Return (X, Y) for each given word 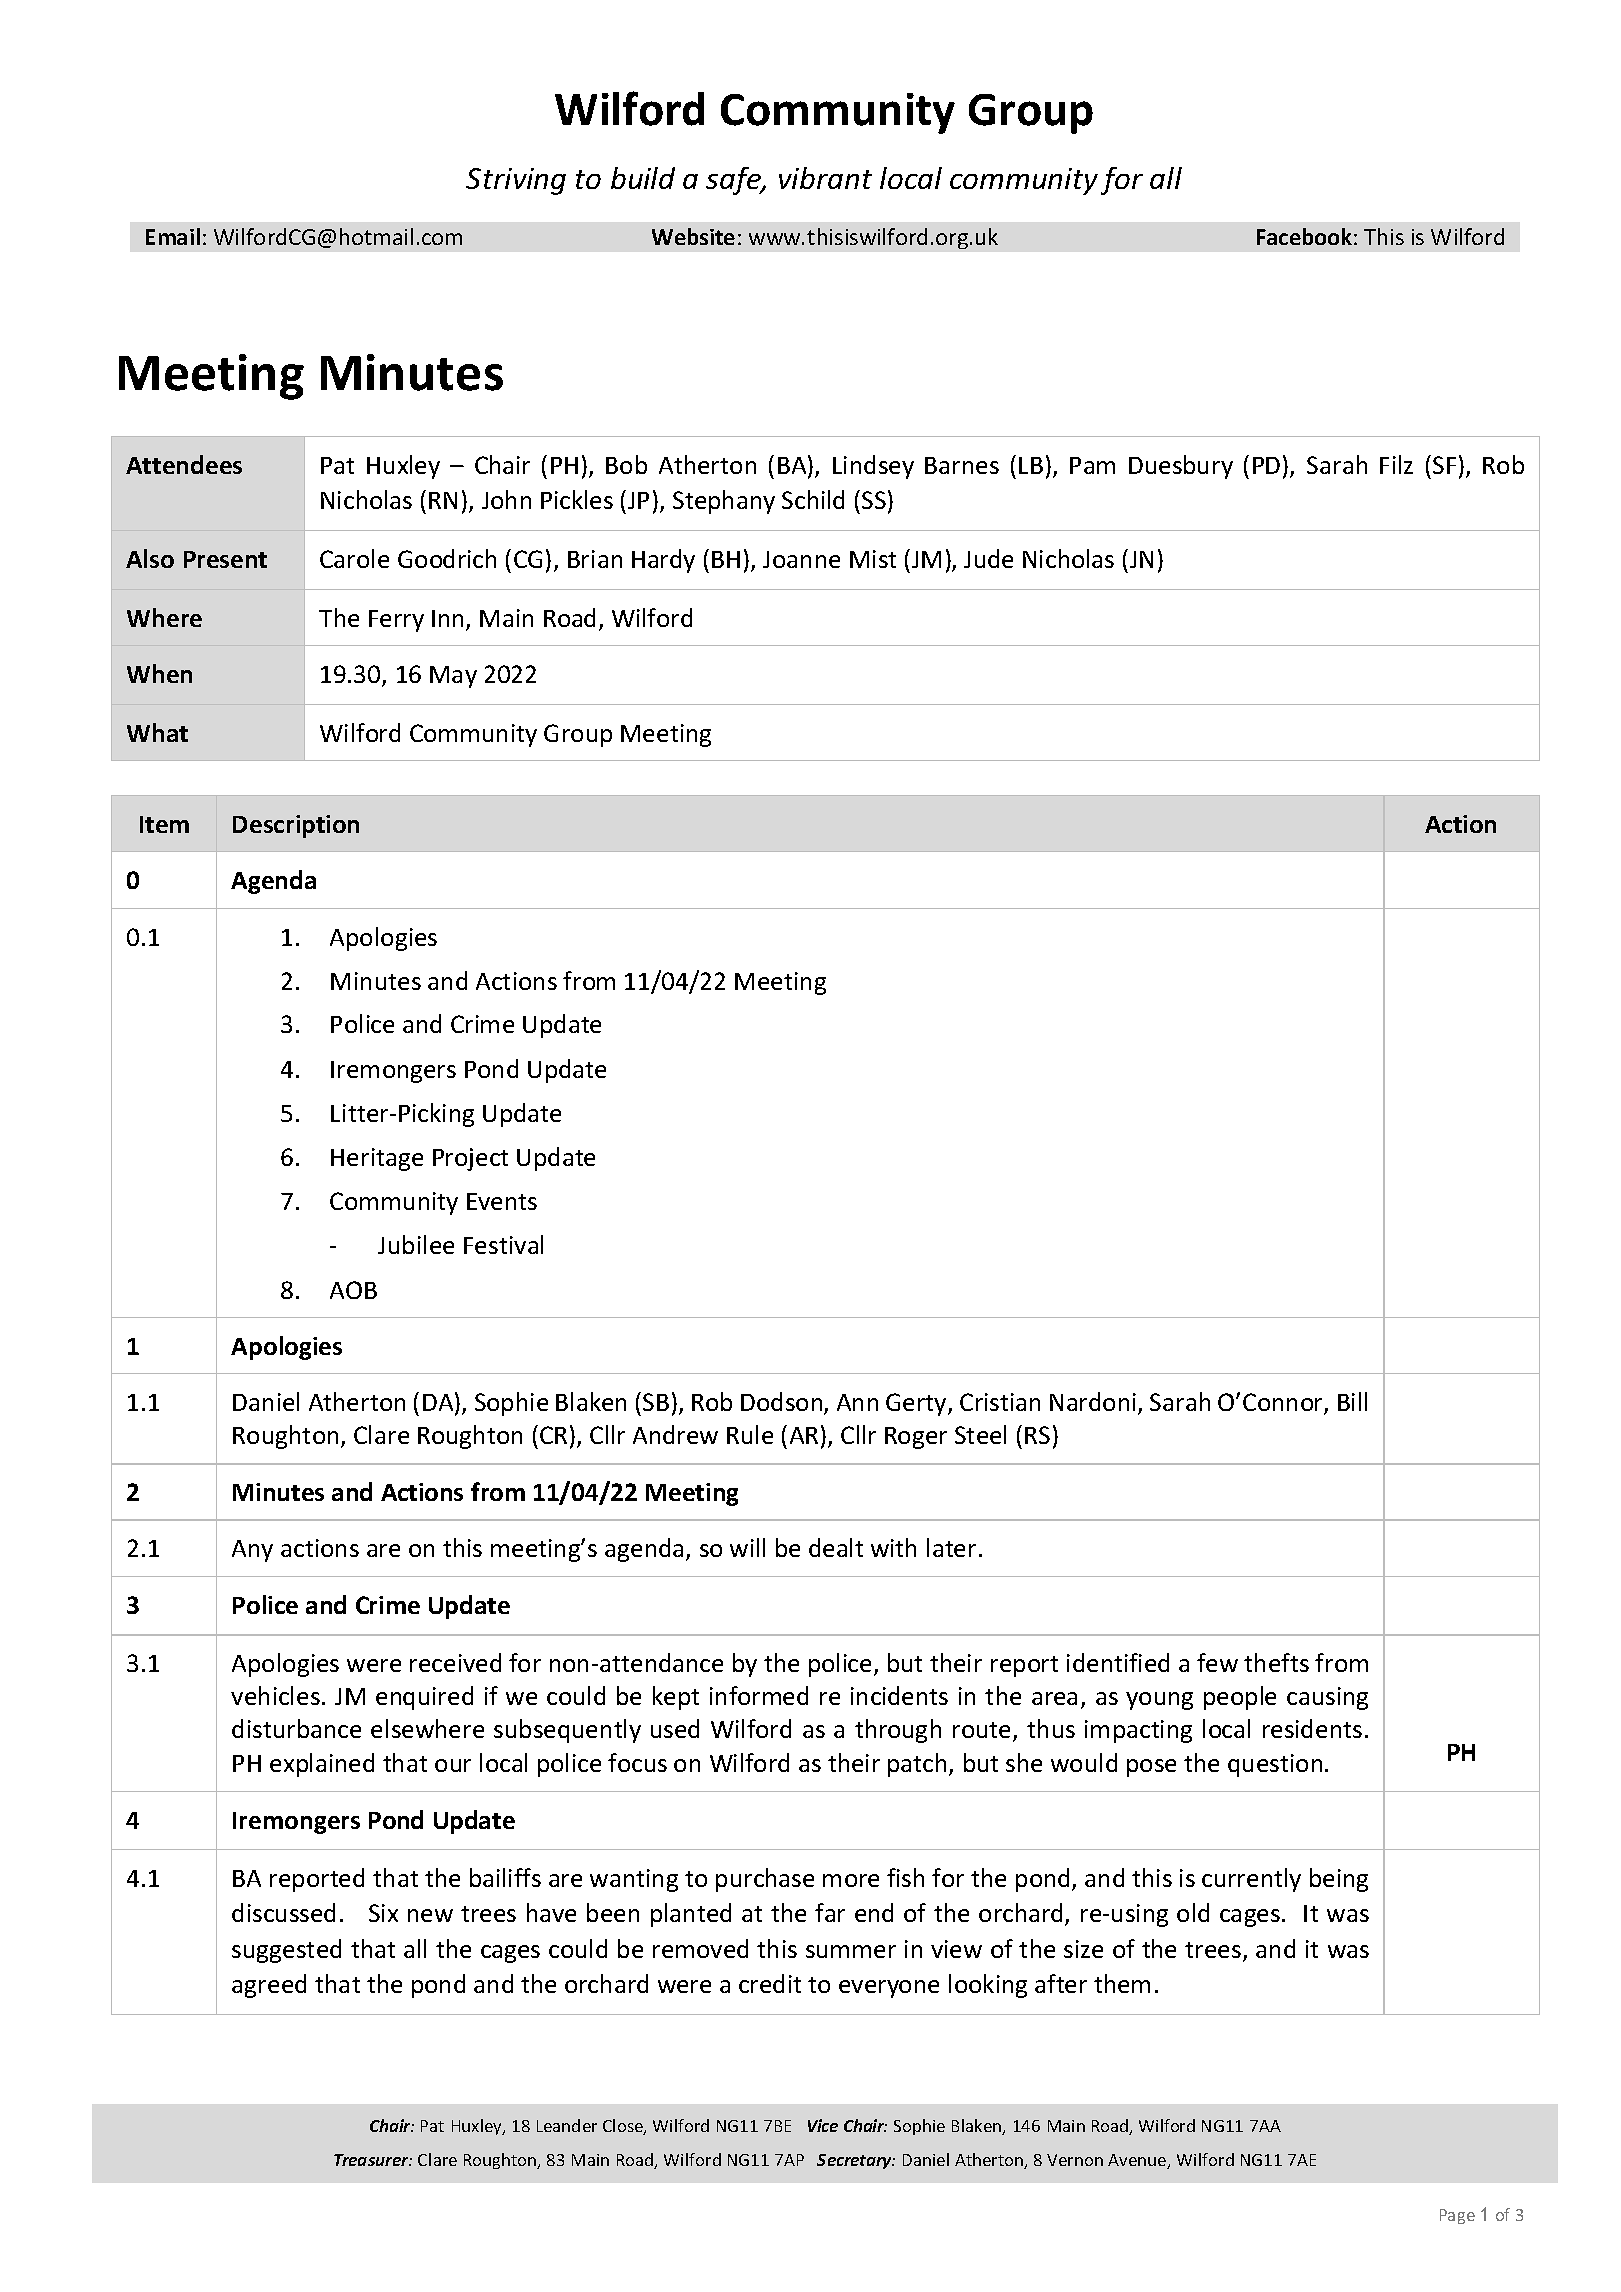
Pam (1092, 465)
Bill (1352, 1401)
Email (173, 236)
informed (759, 1695)
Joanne (801, 559)
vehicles (275, 1695)
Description (296, 826)
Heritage (377, 1159)
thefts (1276, 1662)
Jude (988, 558)
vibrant (825, 178)
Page (1457, 2216)
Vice (823, 2125)
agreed (269, 1986)
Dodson (783, 1403)
